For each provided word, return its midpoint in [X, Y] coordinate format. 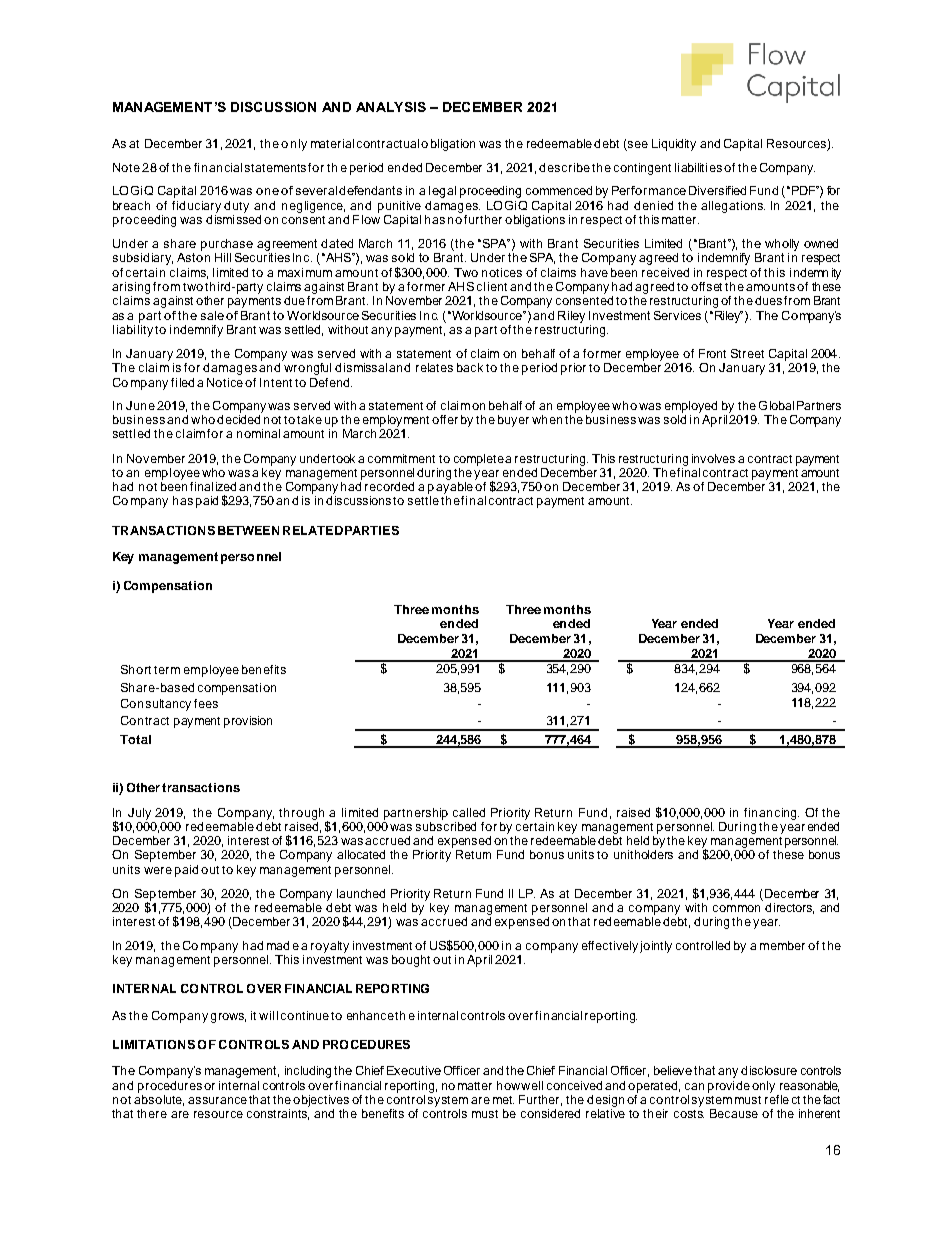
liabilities [698, 167]
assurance [217, 1100]
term [167, 670]
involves [713, 458]
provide [729, 1087]
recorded [389, 486]
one [267, 191]
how [508, 1085]
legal [442, 192]
